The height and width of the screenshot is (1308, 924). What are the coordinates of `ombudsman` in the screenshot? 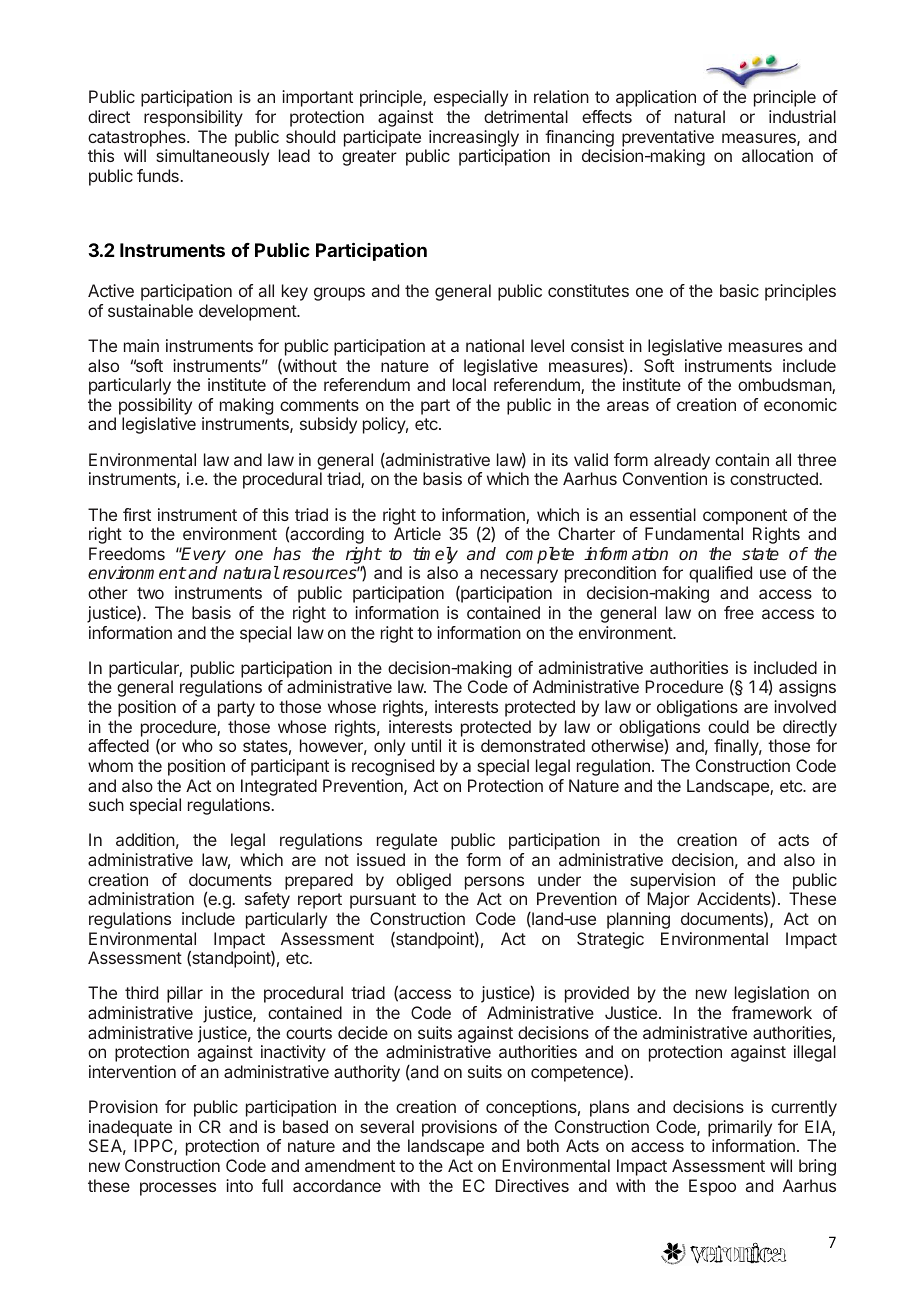 It's located at (785, 386).
